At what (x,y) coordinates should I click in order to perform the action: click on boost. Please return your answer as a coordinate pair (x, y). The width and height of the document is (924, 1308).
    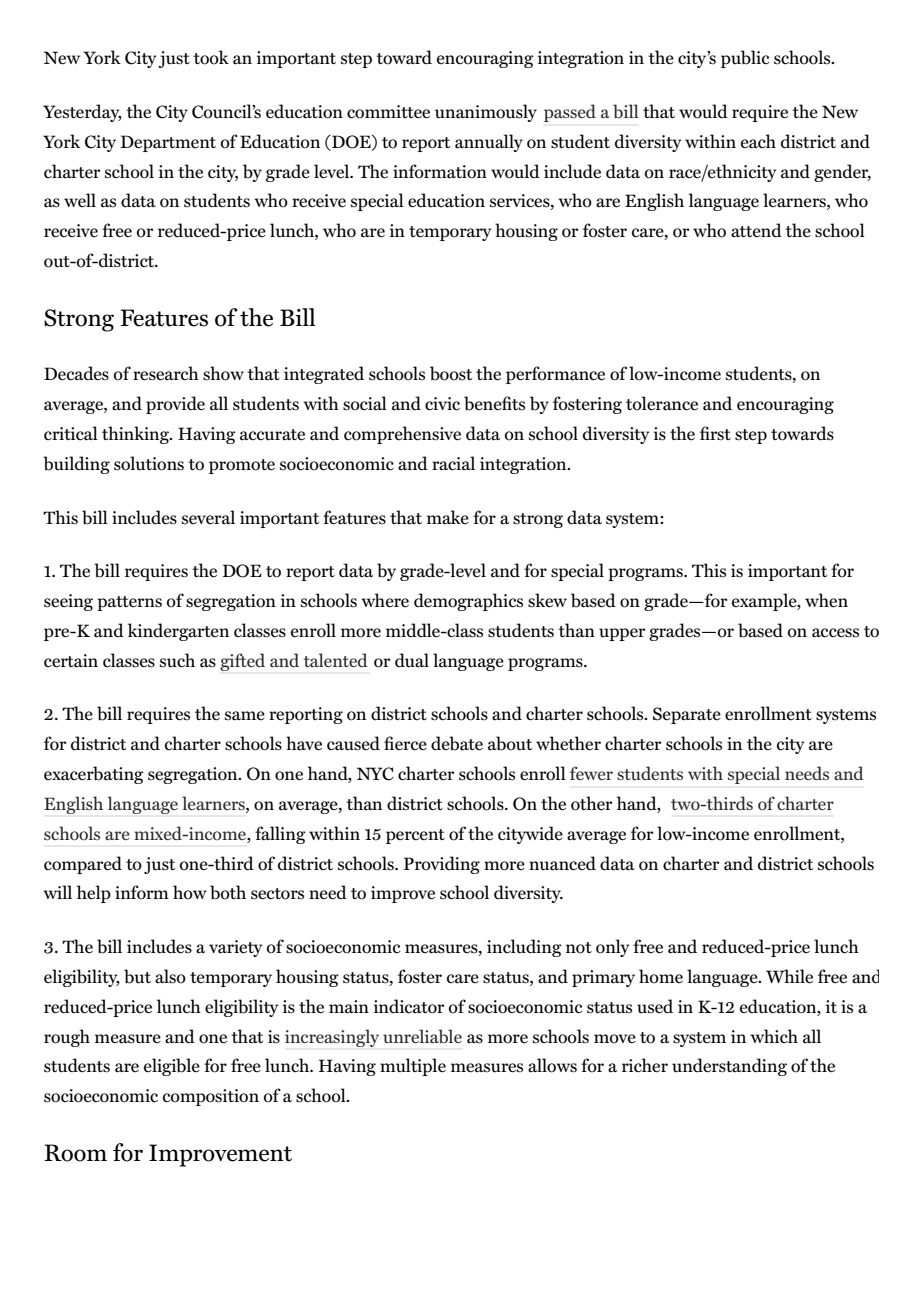
    Looking at the image, I should click on (451, 373).
